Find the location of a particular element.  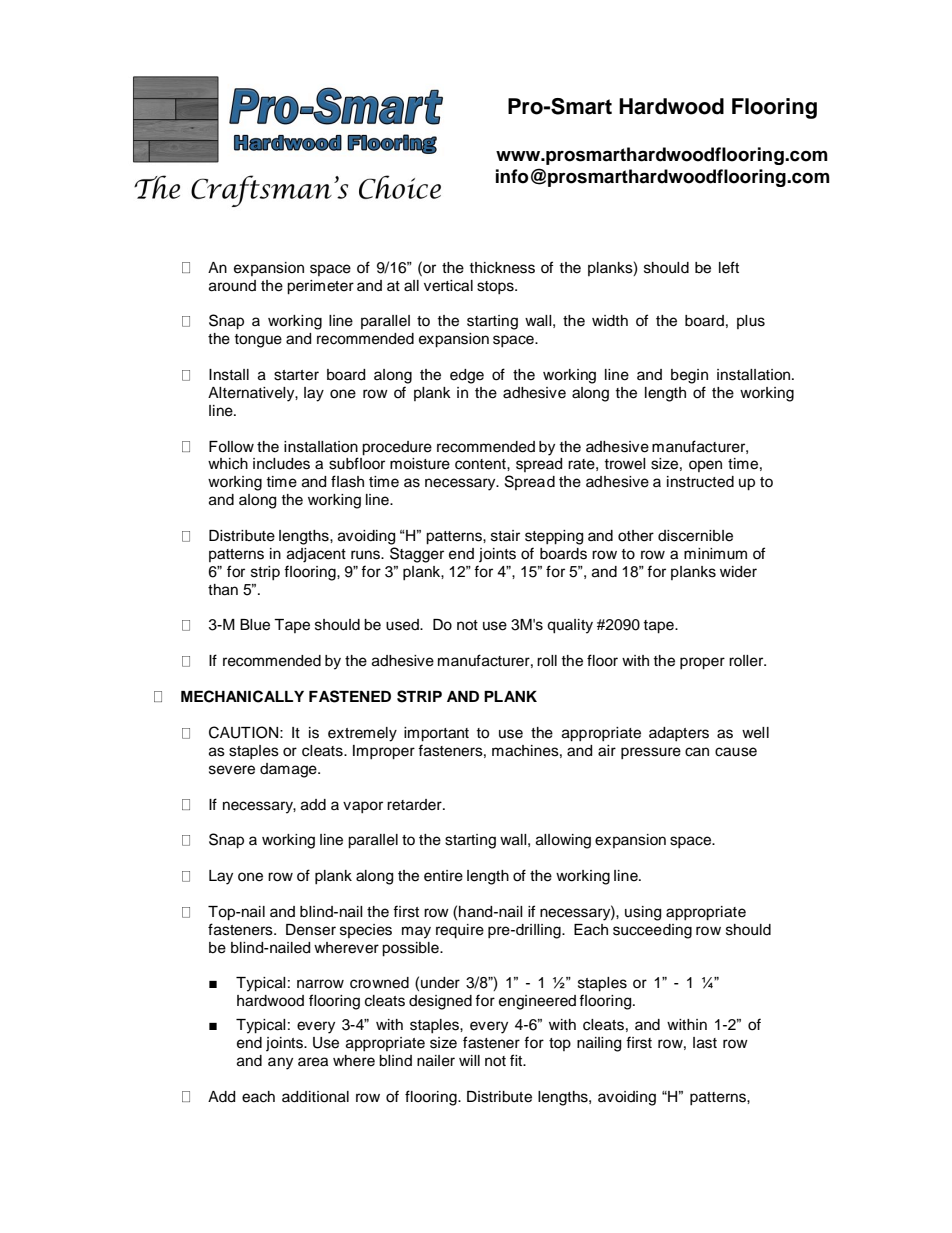

perimeter is located at coordinates (320, 287).
